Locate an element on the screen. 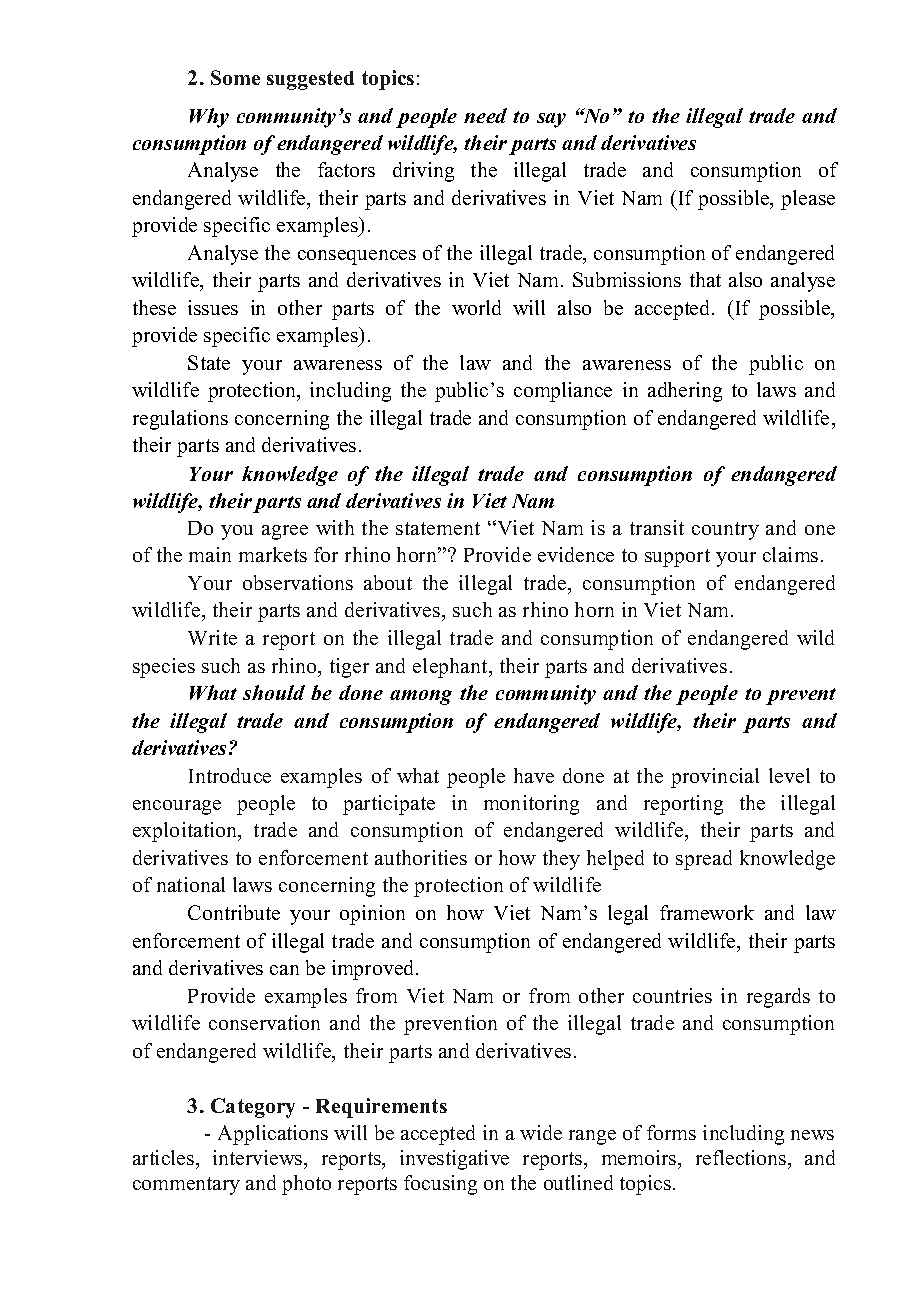 Image resolution: width=924 pixels, height=1308 pixels. support is located at coordinates (677, 558).
